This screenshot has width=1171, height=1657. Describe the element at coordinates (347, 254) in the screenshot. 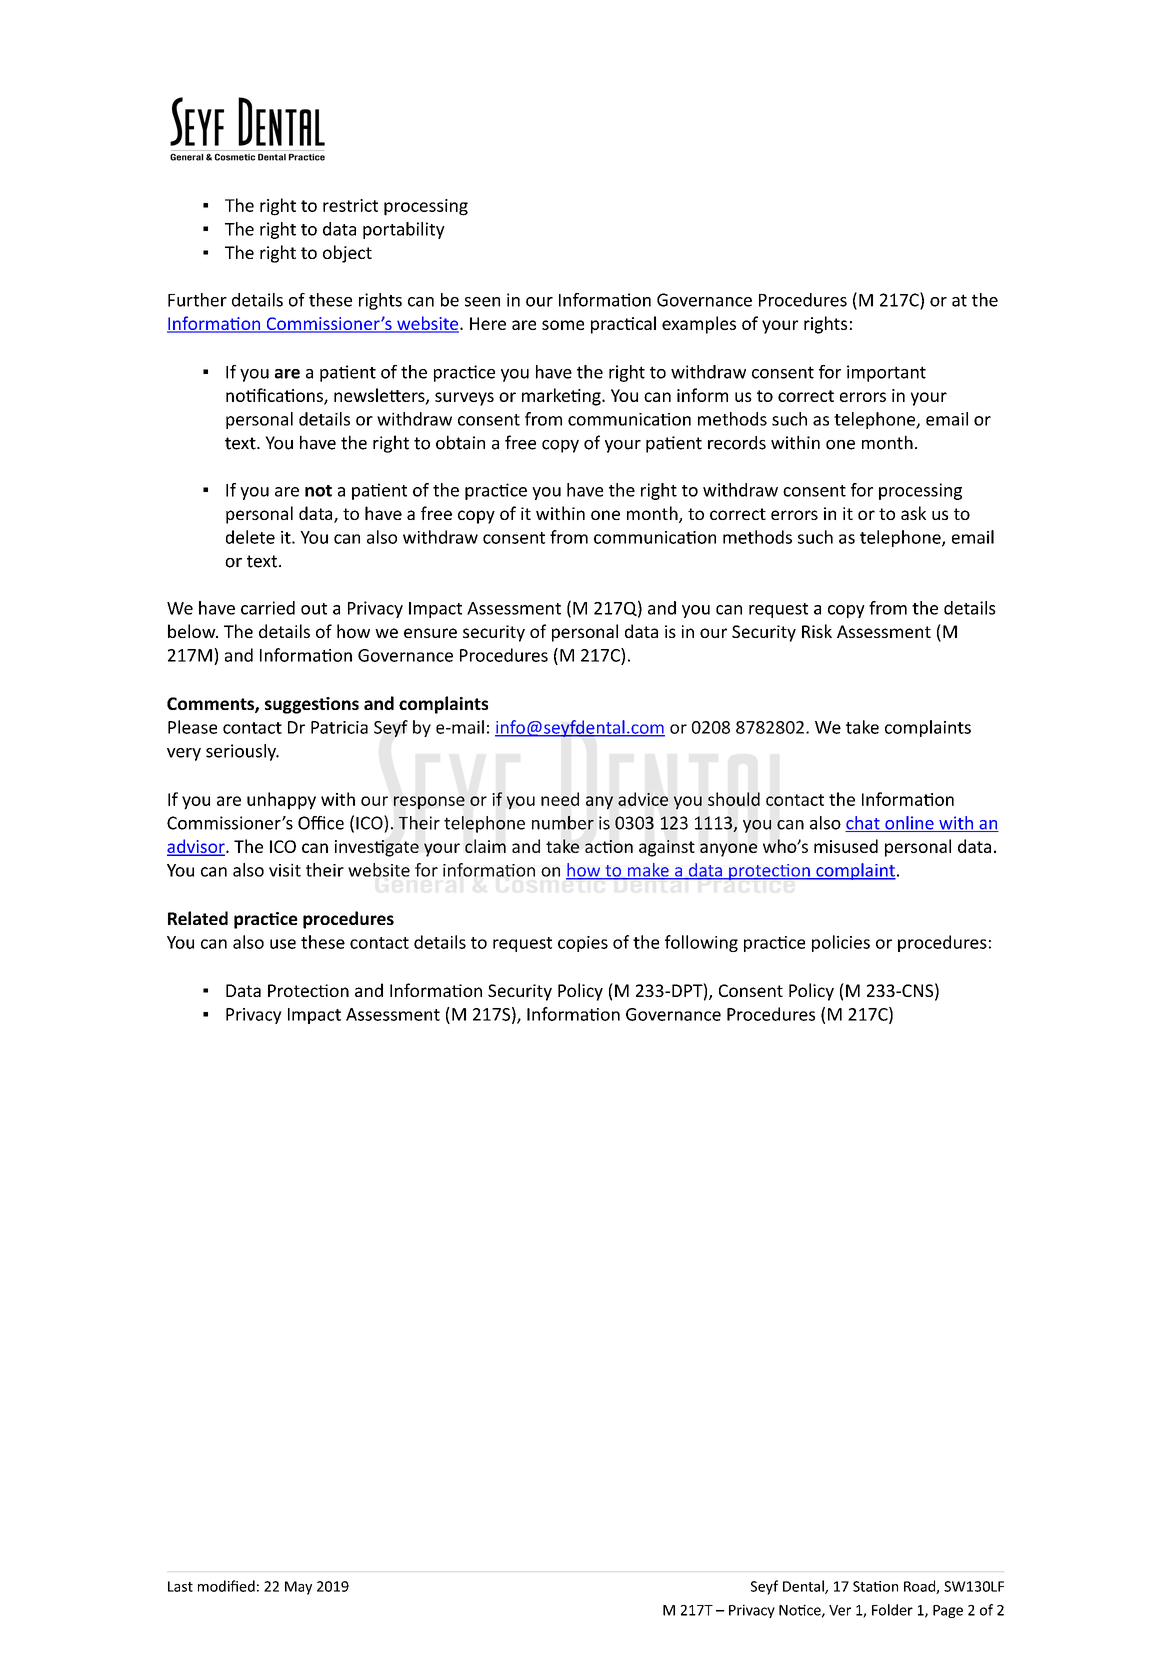

I see `object` at that location.
